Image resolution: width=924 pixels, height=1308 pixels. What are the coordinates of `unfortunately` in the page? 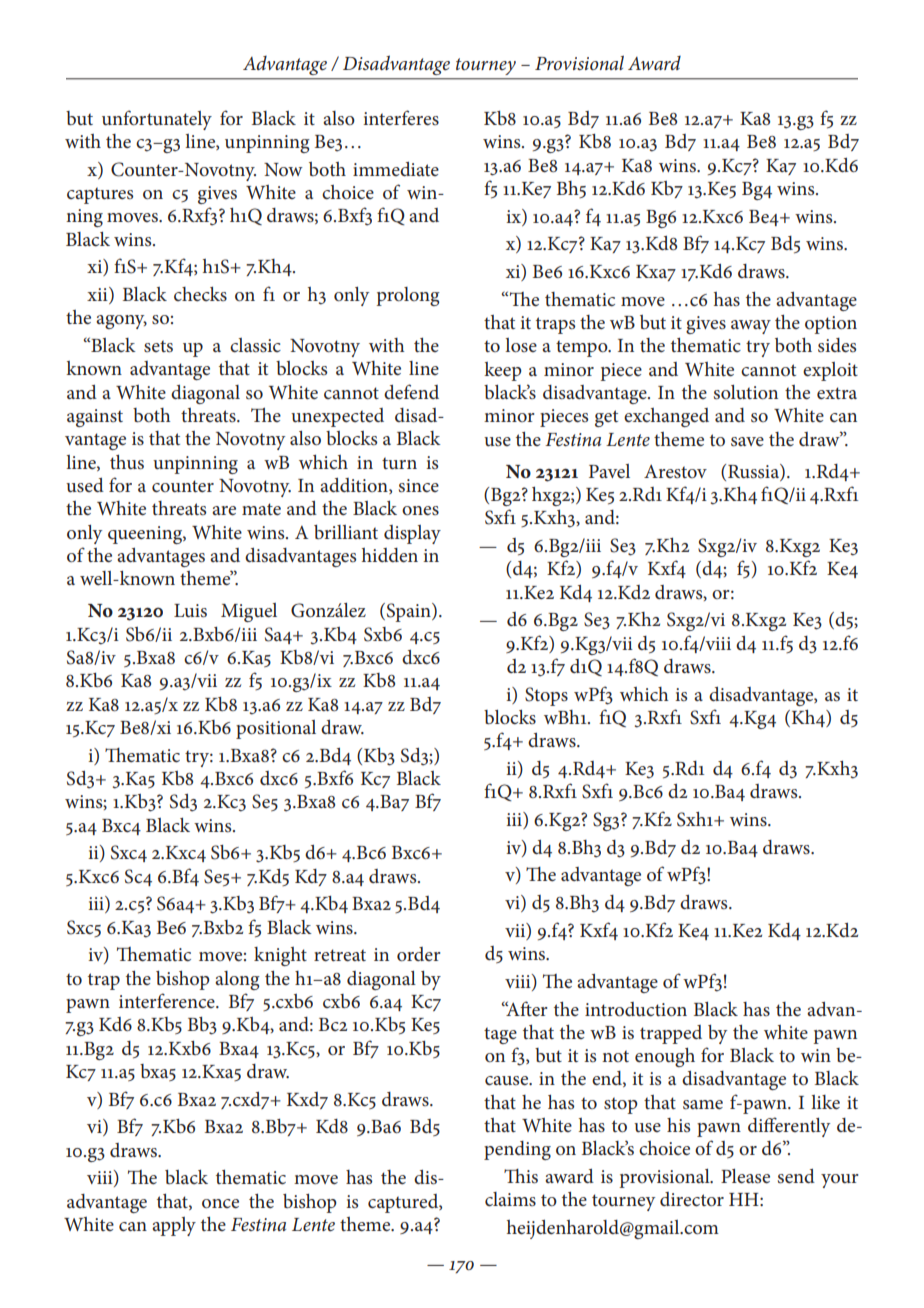 It's located at (157, 120).
